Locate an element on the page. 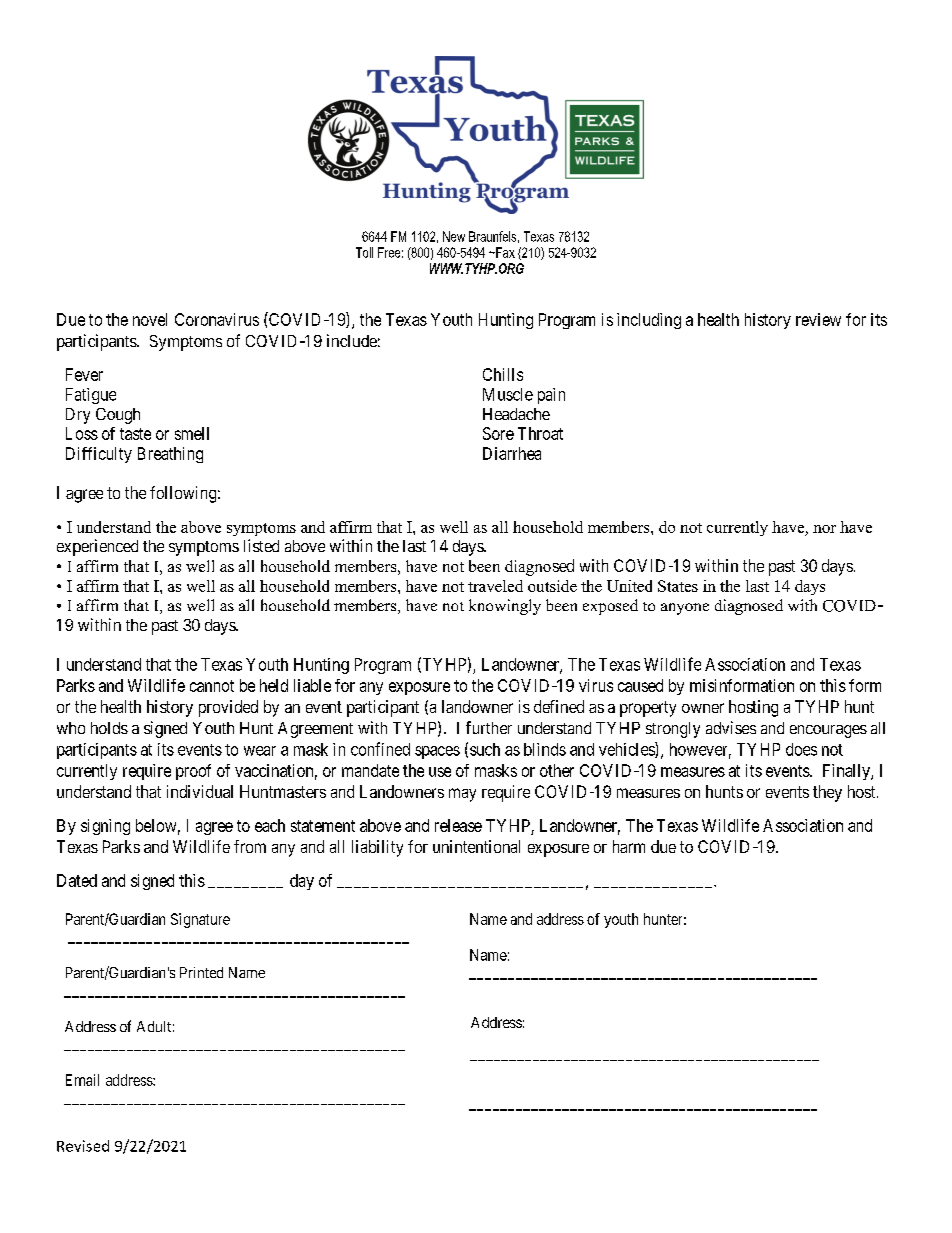  novel is located at coordinates (150, 319).
